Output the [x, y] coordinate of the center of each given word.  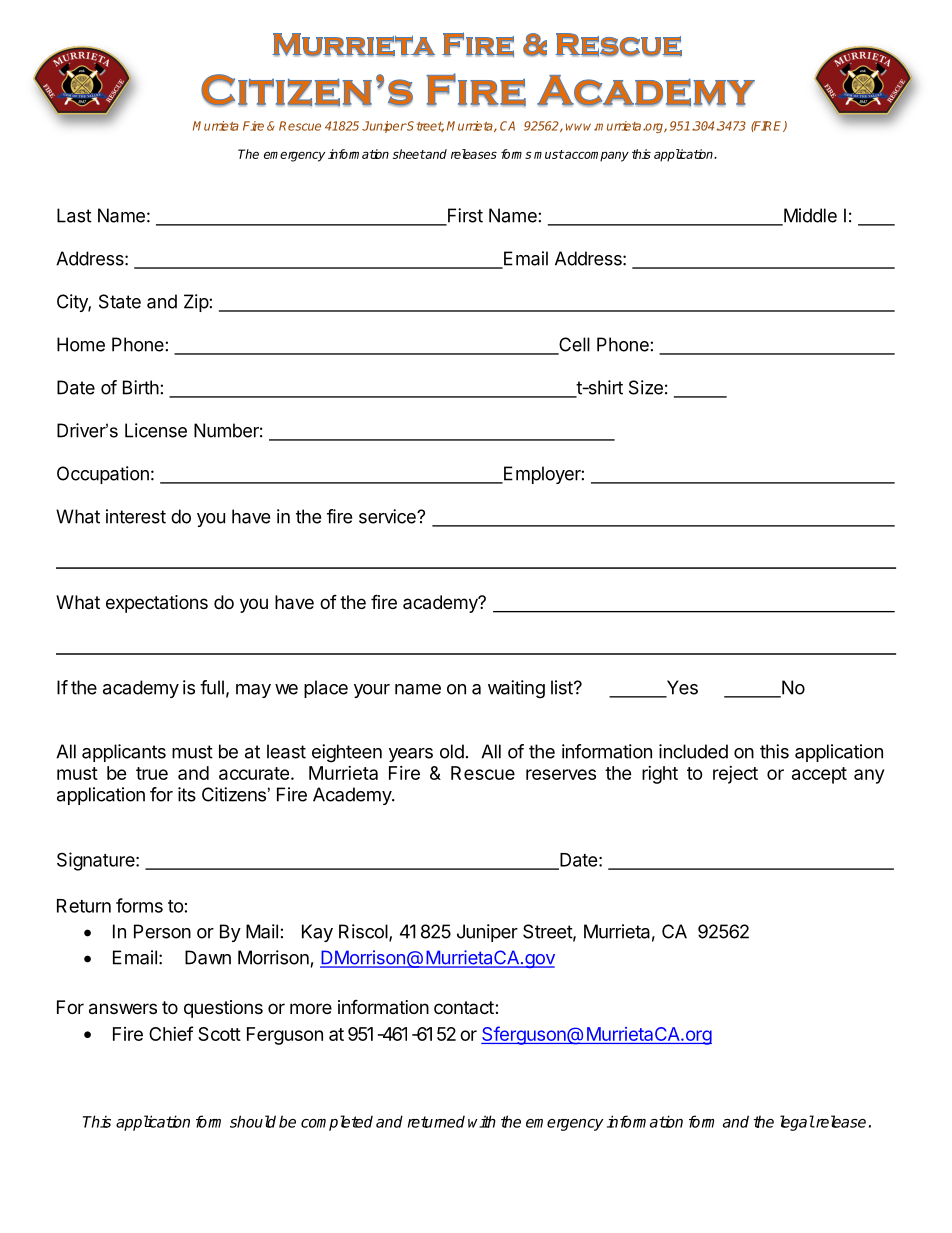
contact [464, 1007]
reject [735, 775]
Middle [809, 216]
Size [646, 387]
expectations [157, 604]
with [482, 1121]
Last [74, 215]
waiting [516, 689]
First [464, 216]
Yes [681, 688]
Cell [573, 345]
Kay [317, 933]
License [156, 430]
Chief [171, 1033]
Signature [97, 861]
